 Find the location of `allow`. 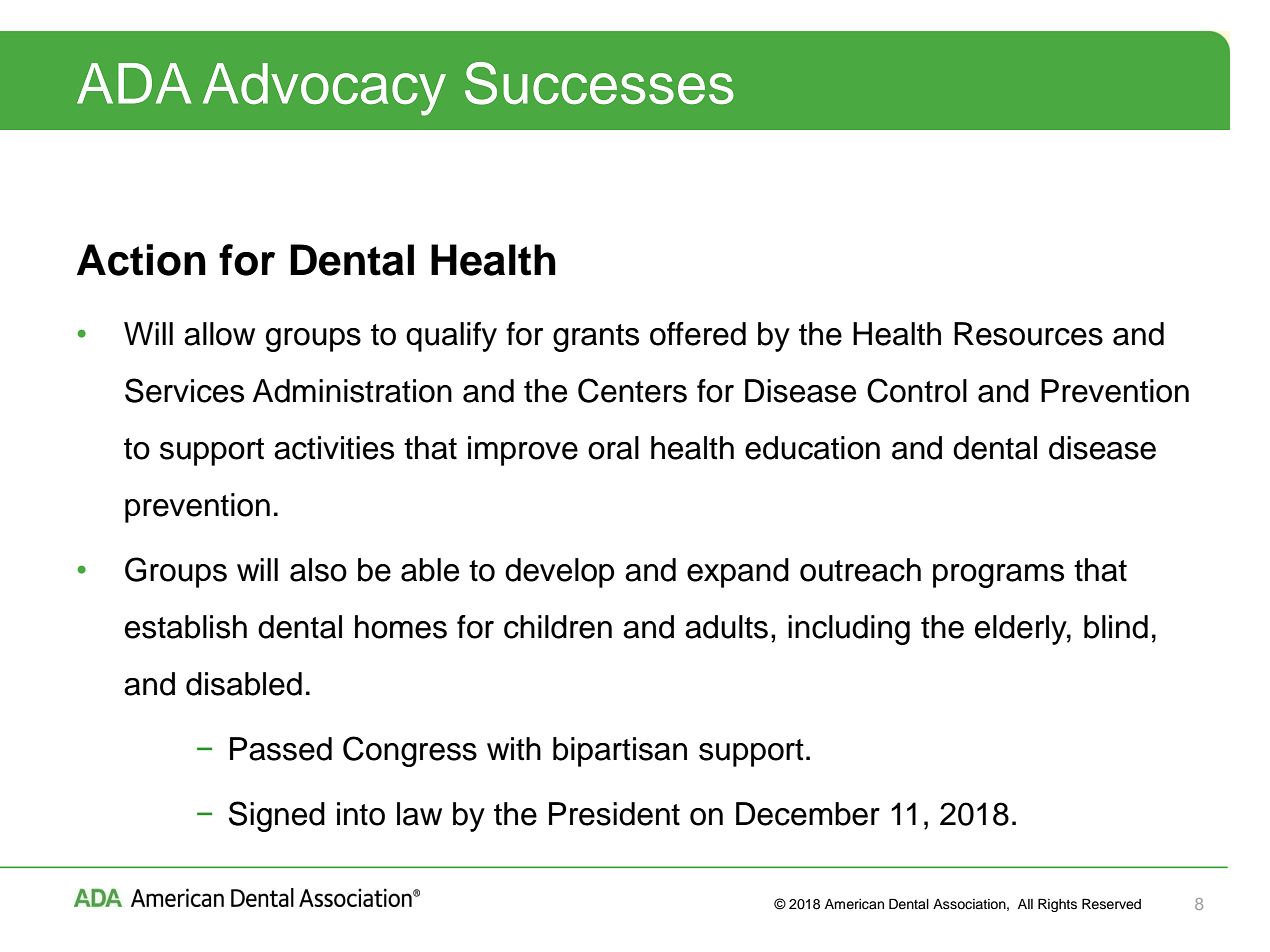

allow is located at coordinates (219, 334).
